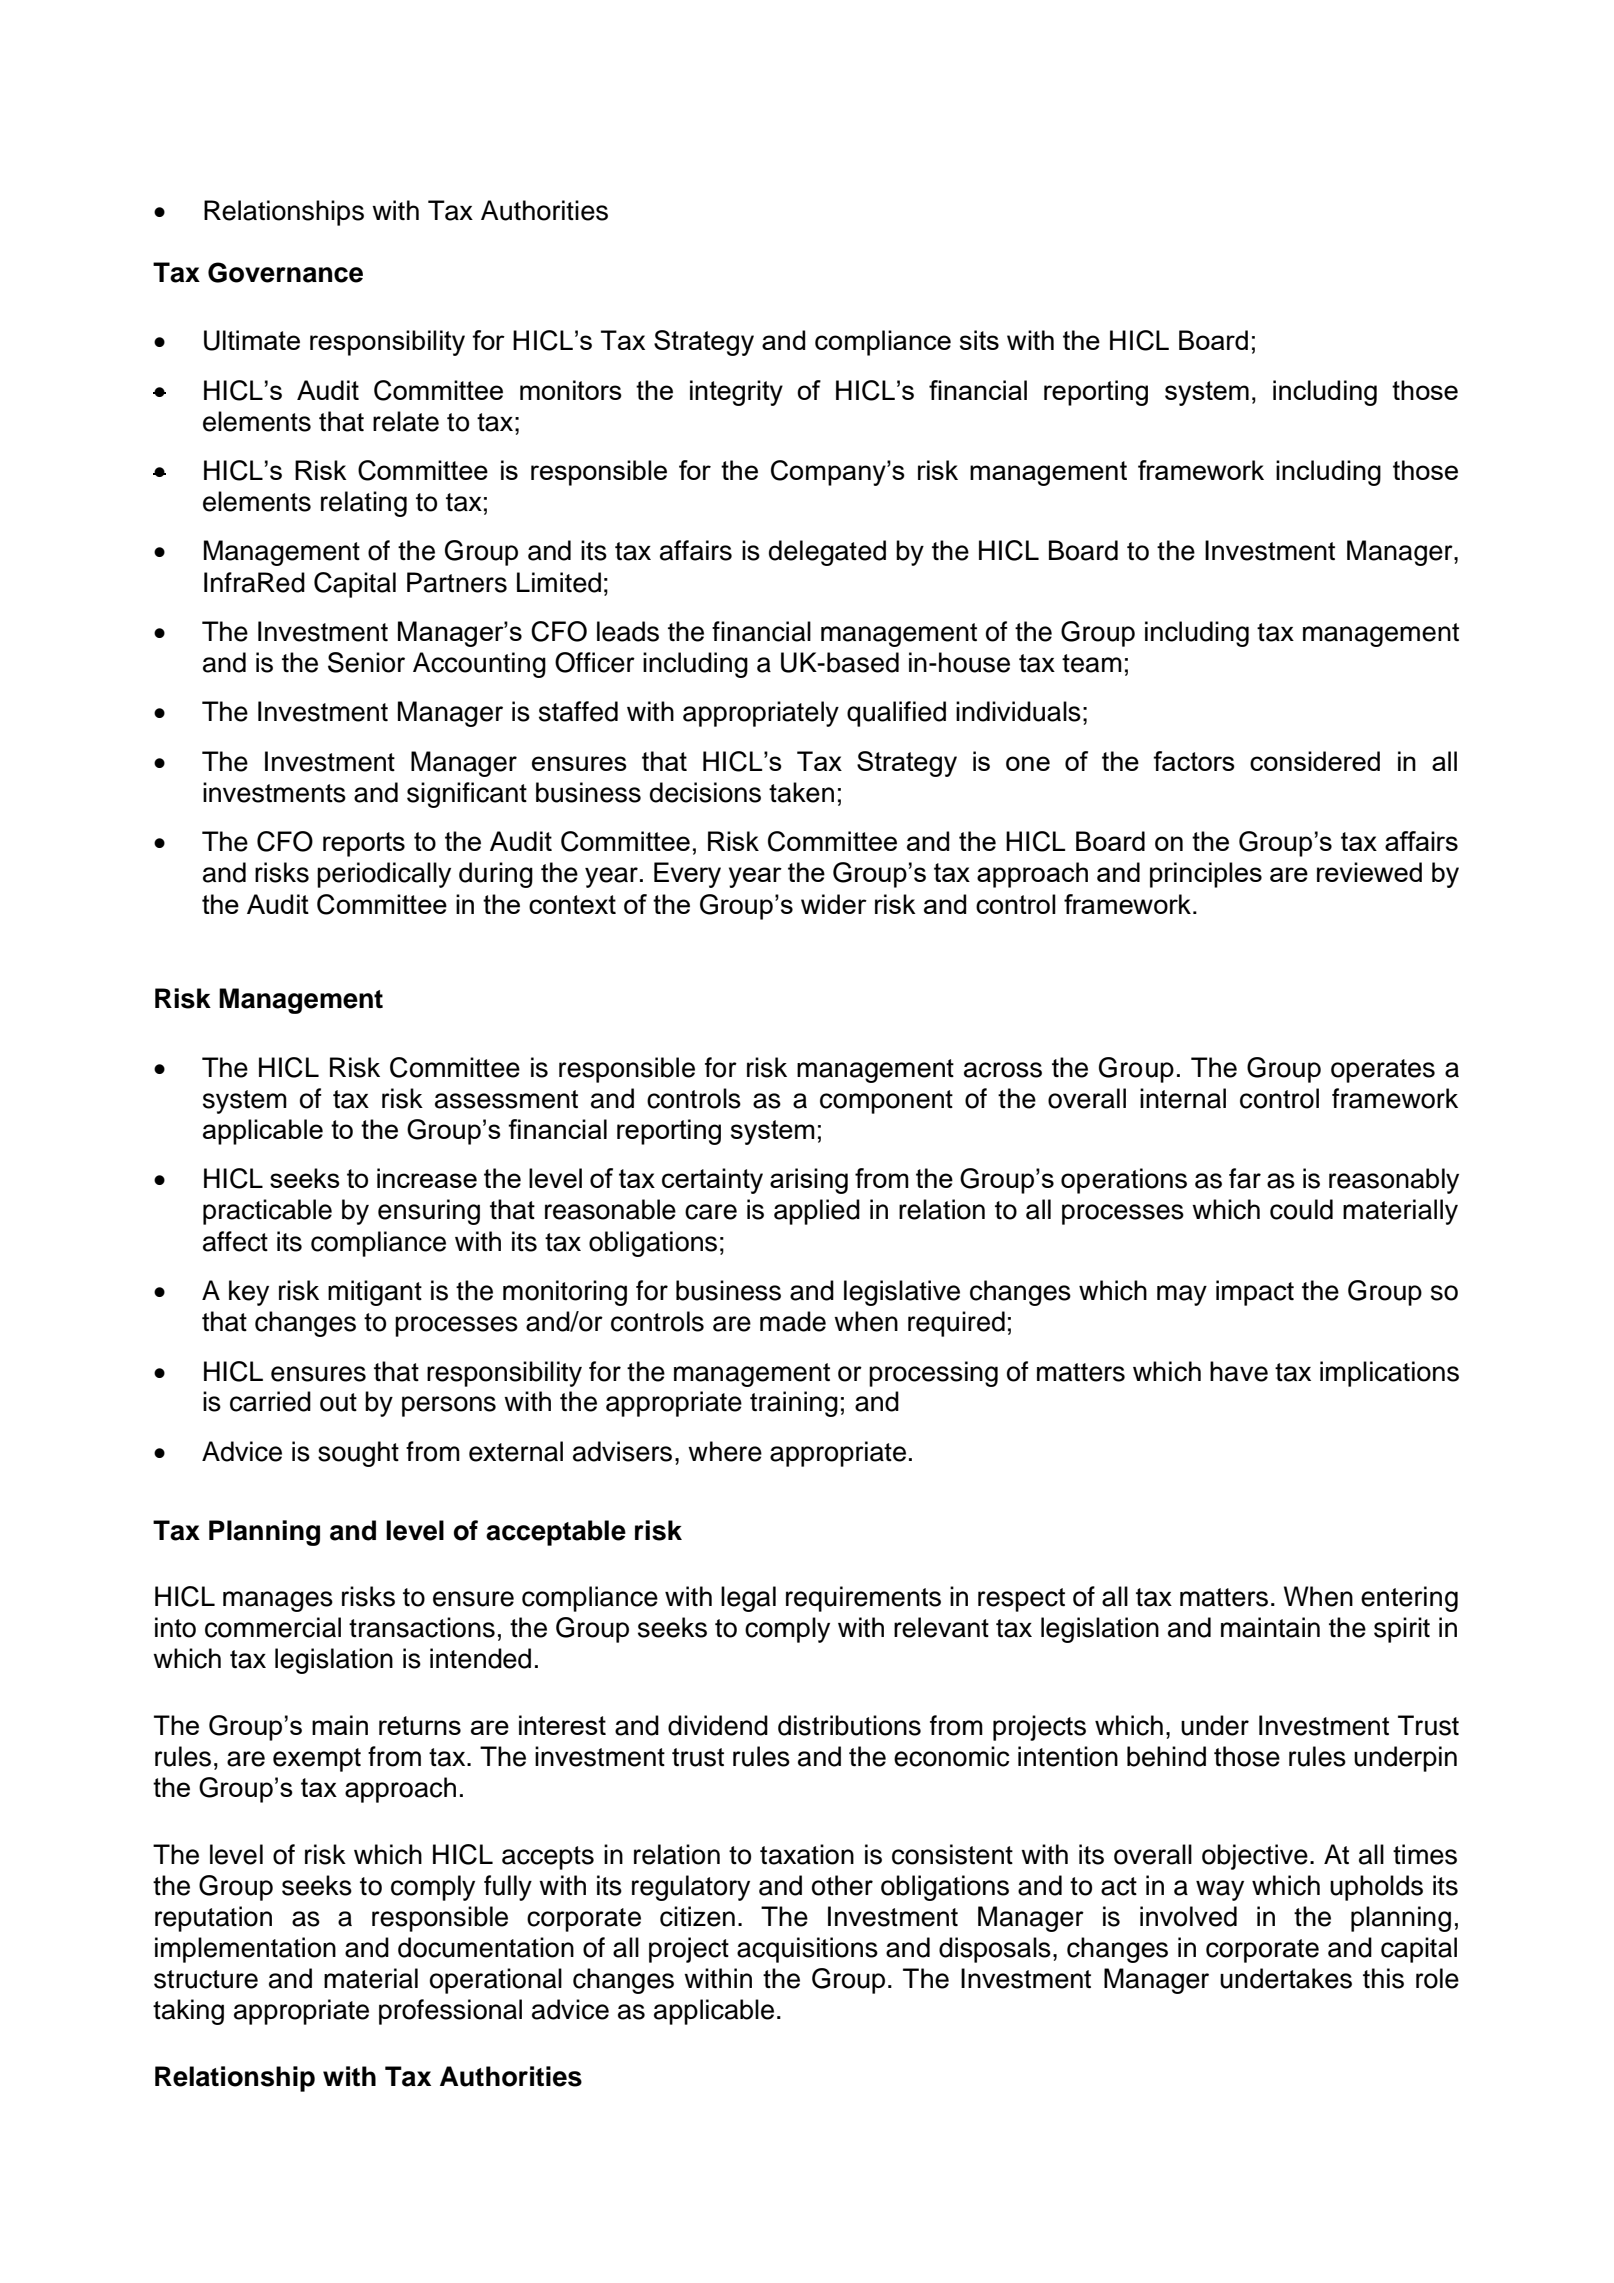  What do you see at coordinates (245, 1950) in the page?
I see `implementation` at bounding box center [245, 1950].
